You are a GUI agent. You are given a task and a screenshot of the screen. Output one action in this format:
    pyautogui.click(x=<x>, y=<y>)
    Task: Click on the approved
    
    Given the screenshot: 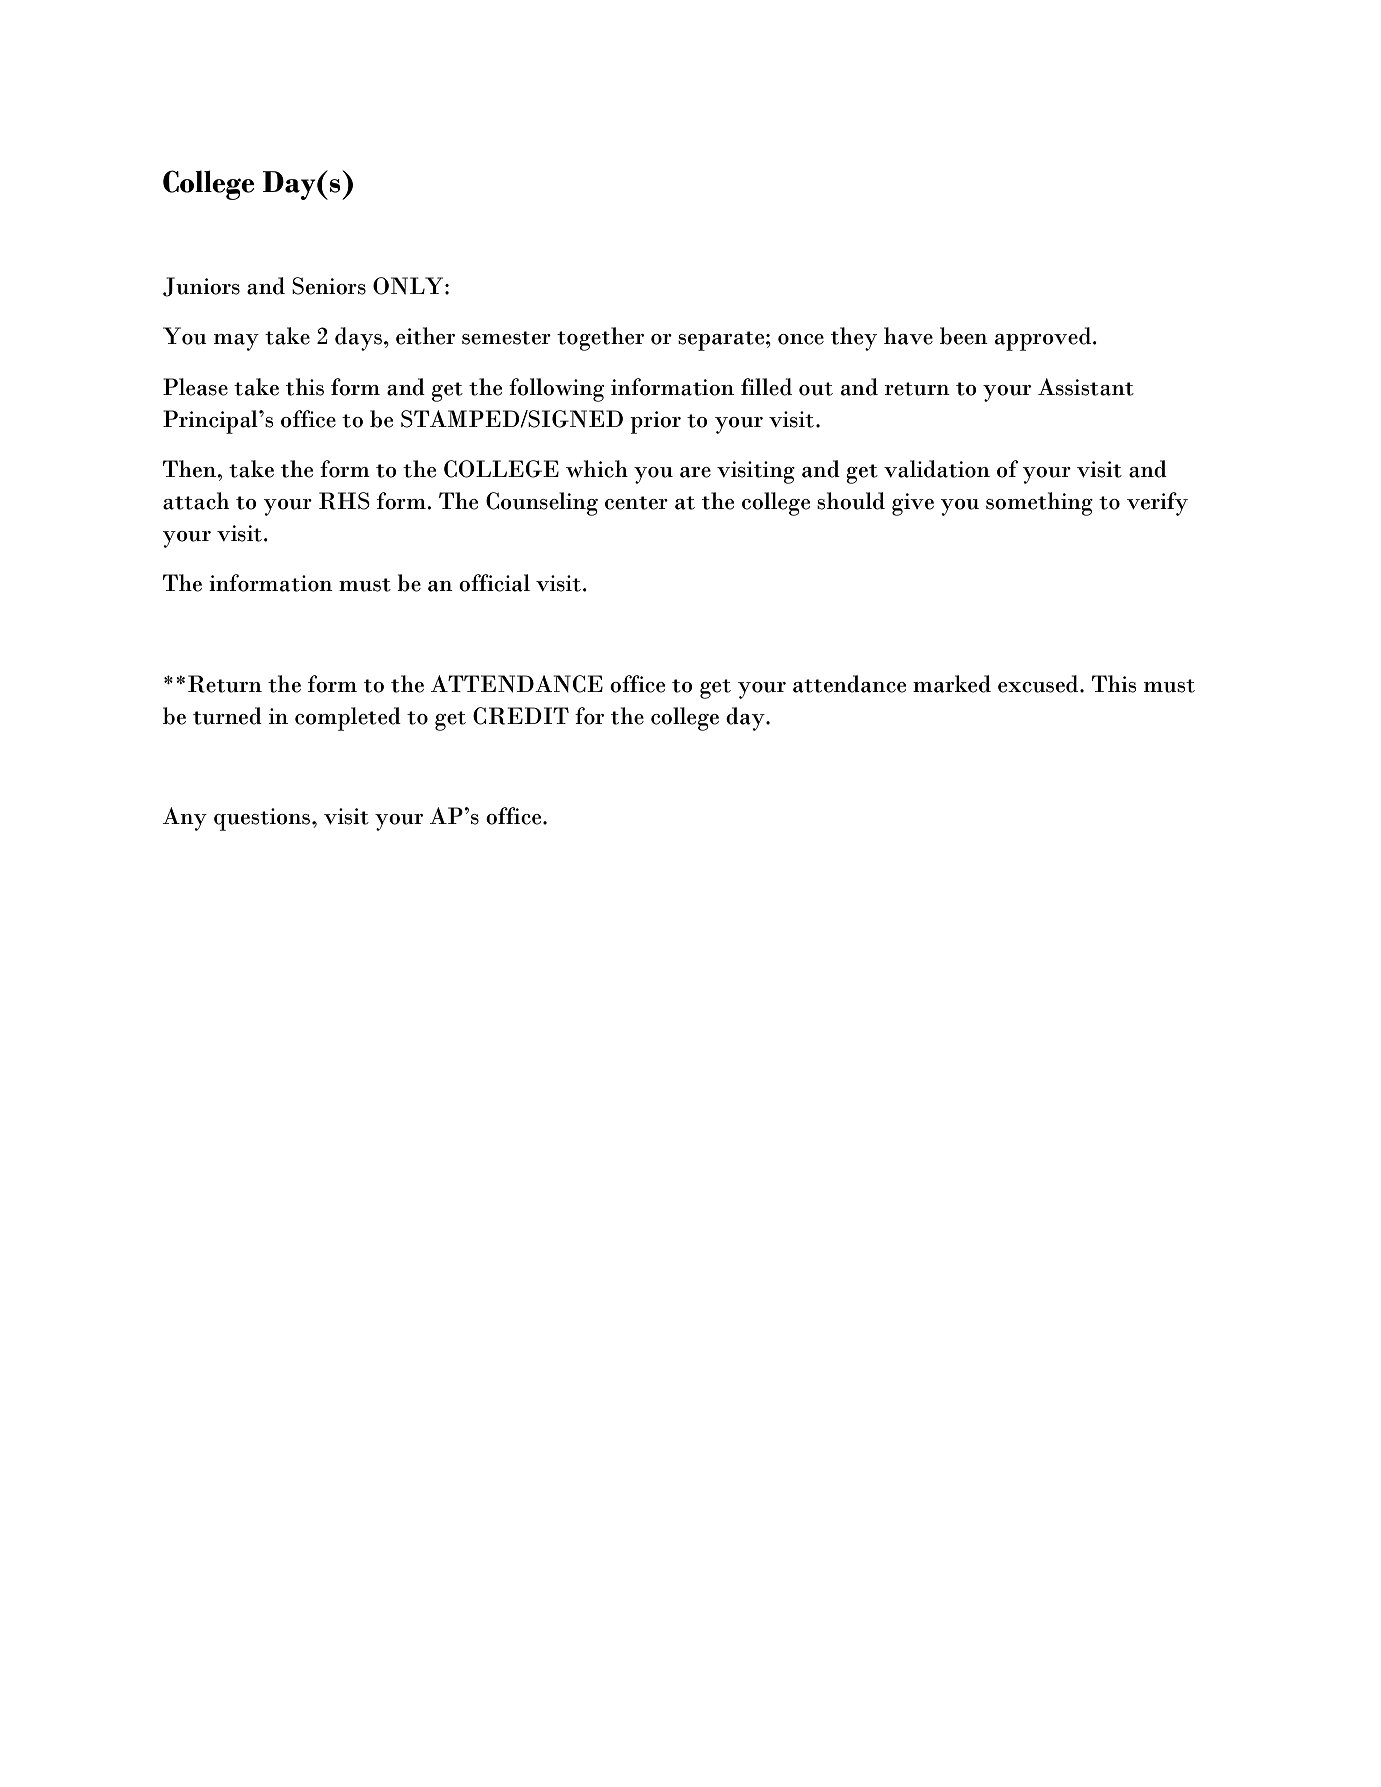 What is the action you would take?
    pyautogui.click(x=1044, y=339)
